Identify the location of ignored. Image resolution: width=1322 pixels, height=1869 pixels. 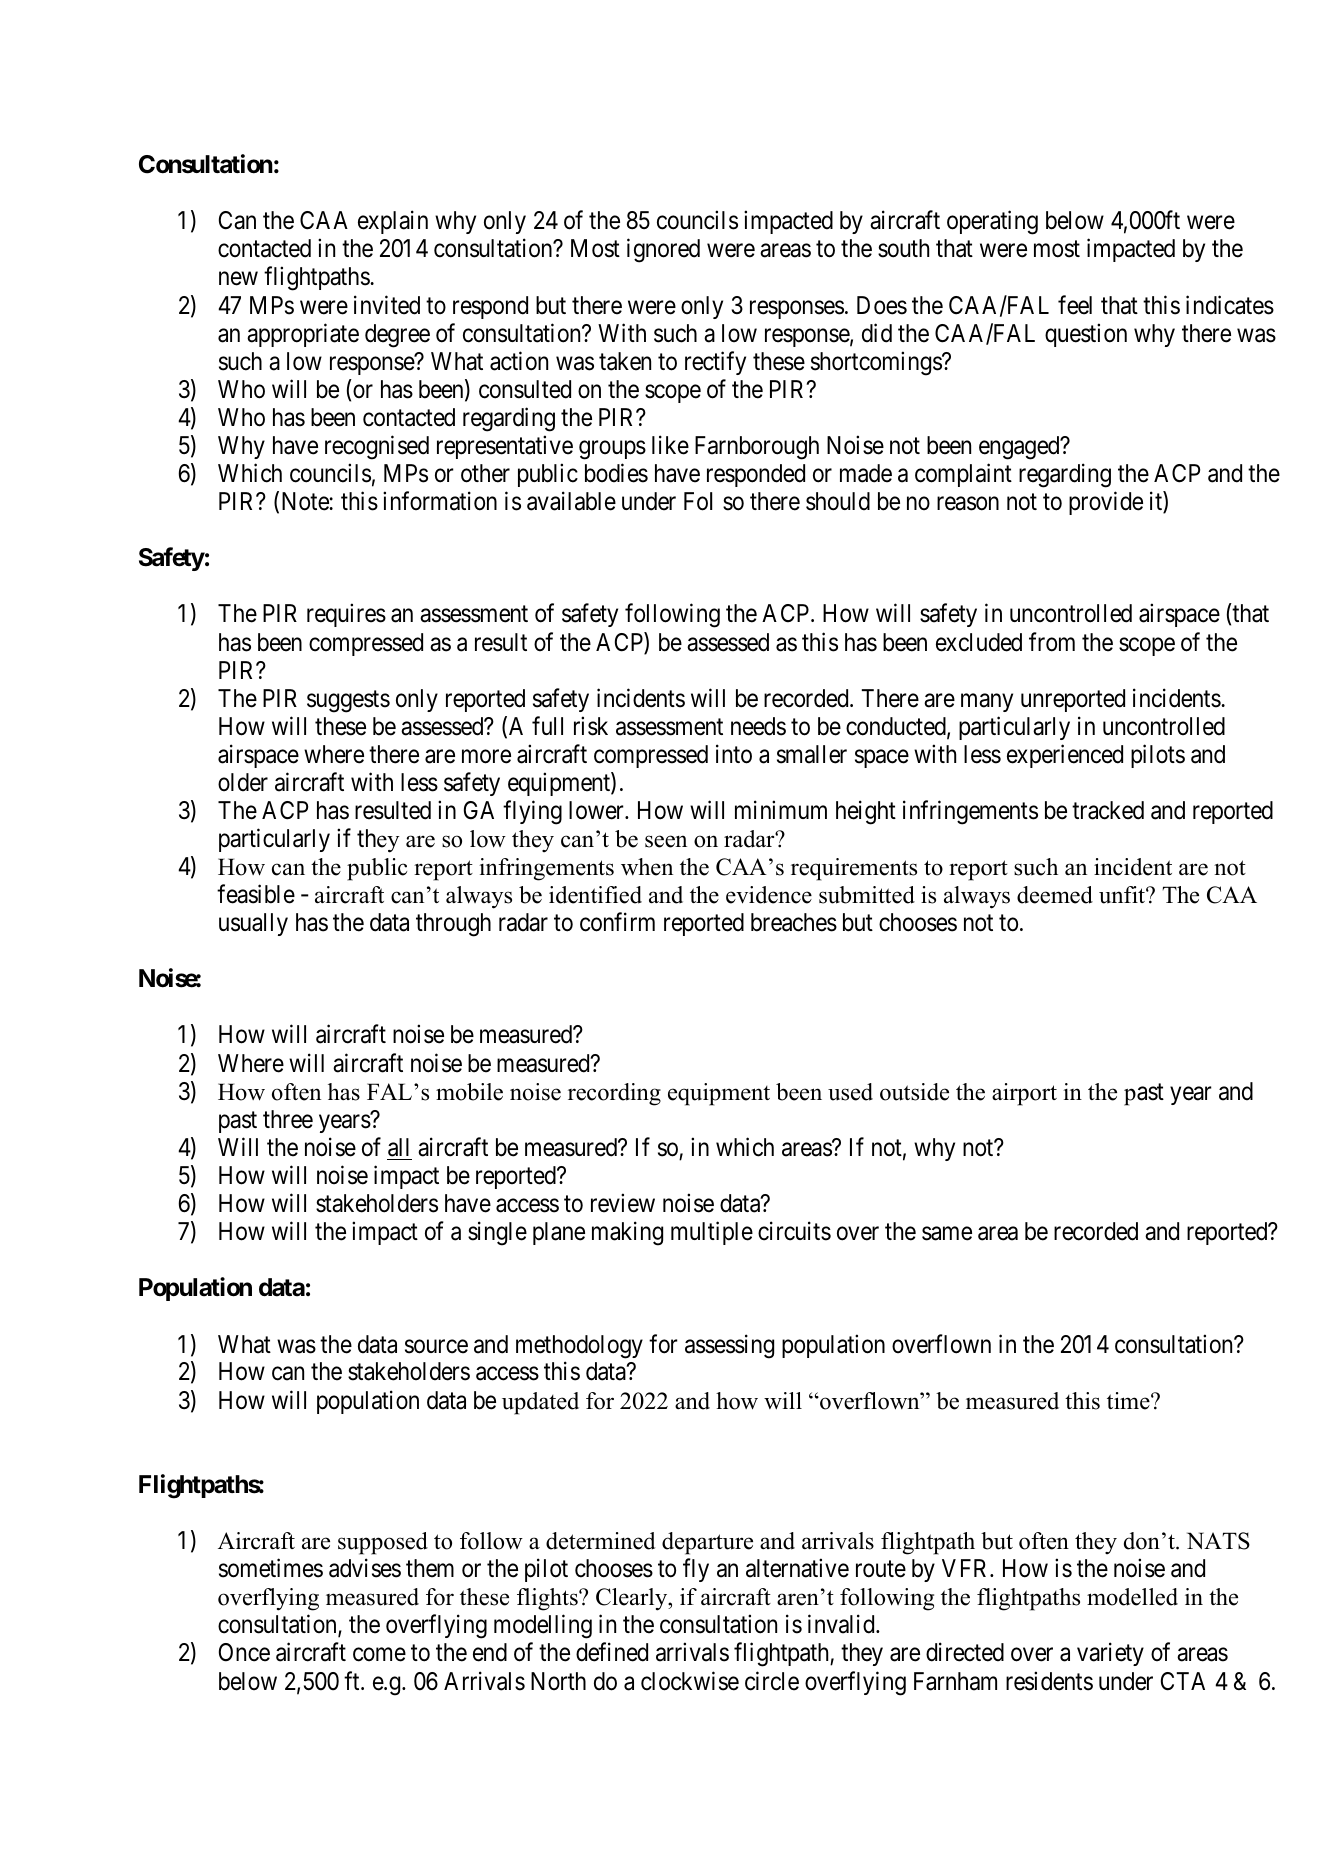
(663, 251).
